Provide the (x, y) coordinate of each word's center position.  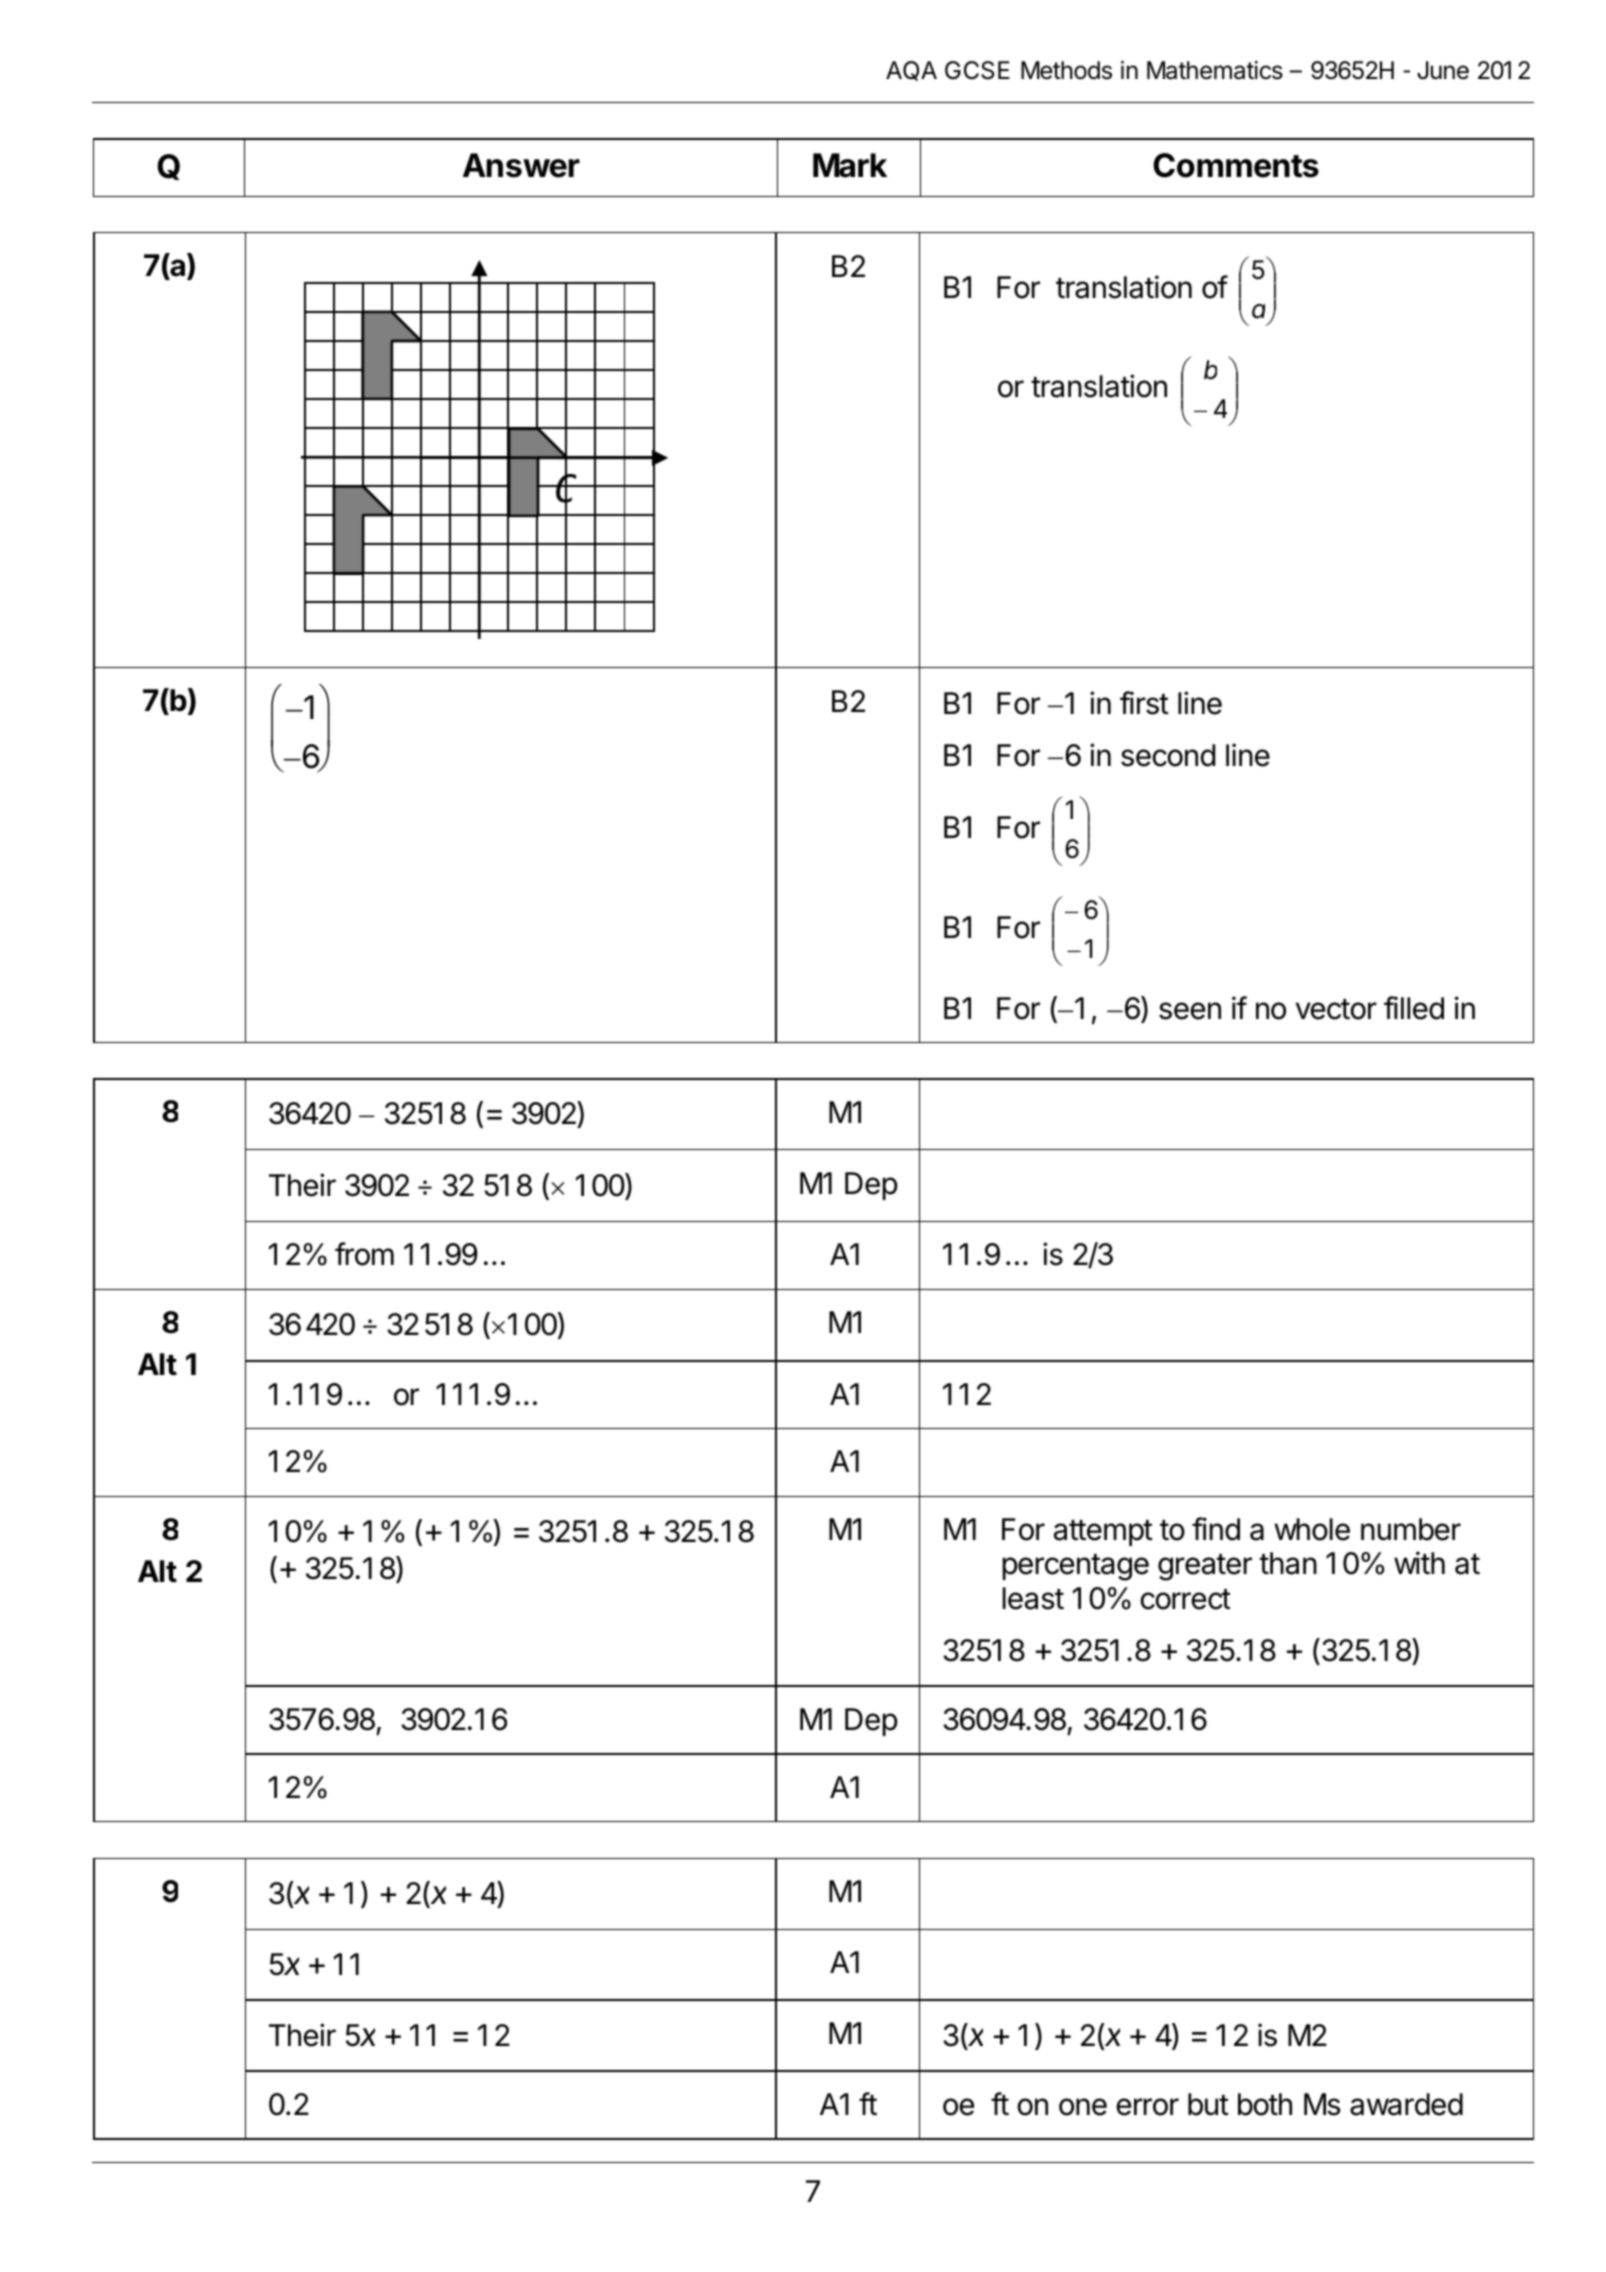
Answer (521, 165)
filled (1414, 1008)
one (1083, 2107)
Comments (1236, 165)
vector (1336, 1009)
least (1033, 1598)
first (1144, 703)
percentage (1075, 1567)
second (1168, 755)
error (1147, 2107)
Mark (850, 165)
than (1288, 1563)
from (364, 1254)
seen (1190, 1011)
